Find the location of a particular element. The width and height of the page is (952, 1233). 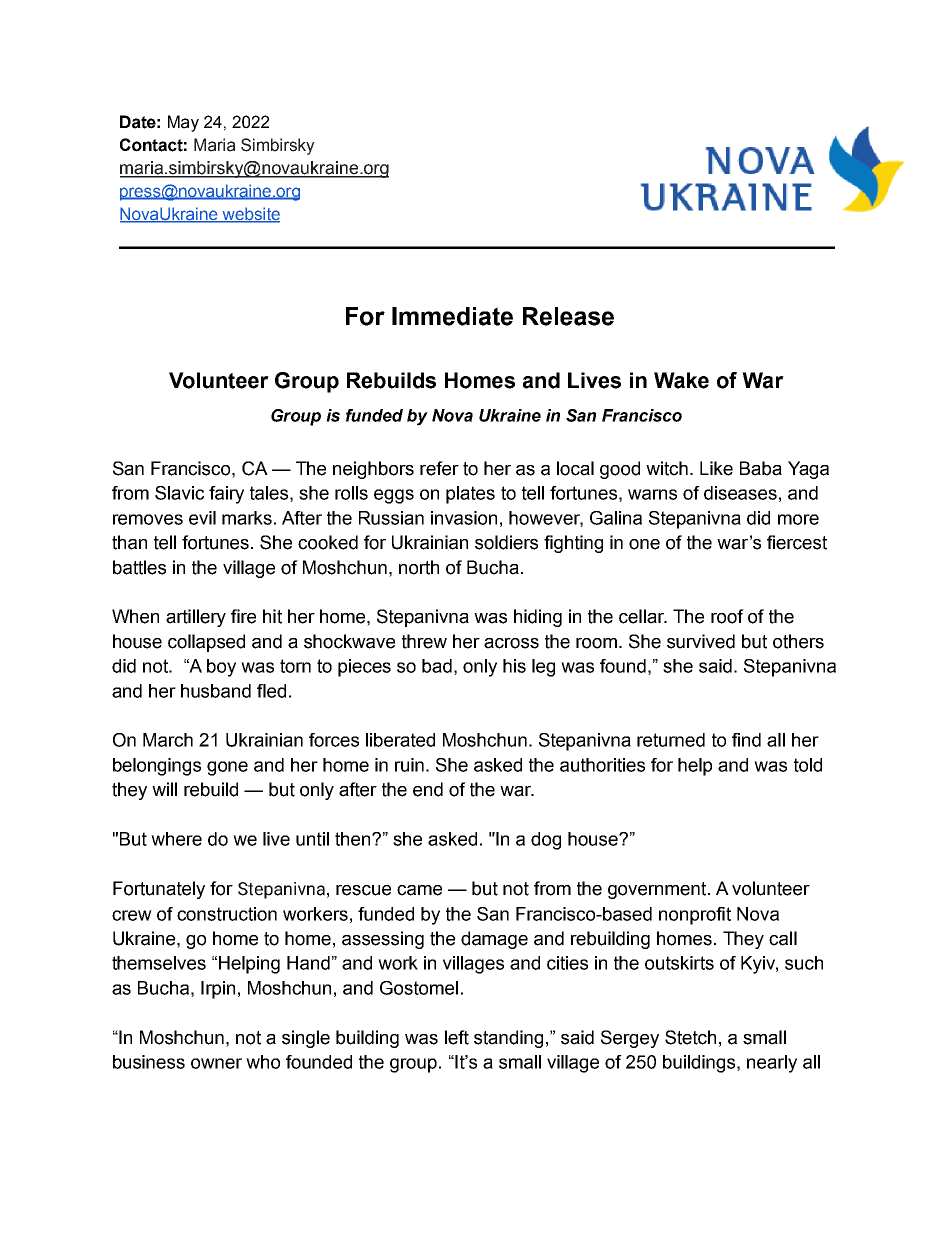

website is located at coordinates (250, 214).
